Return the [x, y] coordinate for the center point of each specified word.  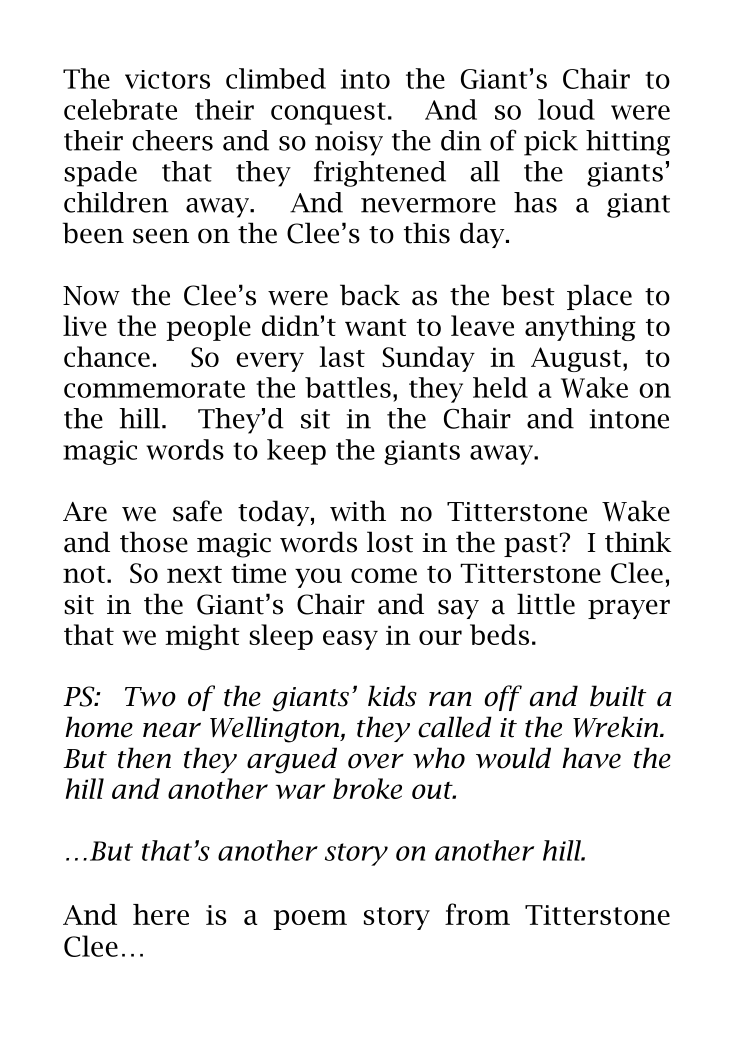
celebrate [120, 109]
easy [350, 640]
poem [310, 920]
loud [566, 109]
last [342, 356]
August [576, 359]
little [546, 604]
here [161, 914]
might [202, 637]
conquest [328, 113]
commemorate [154, 389]
